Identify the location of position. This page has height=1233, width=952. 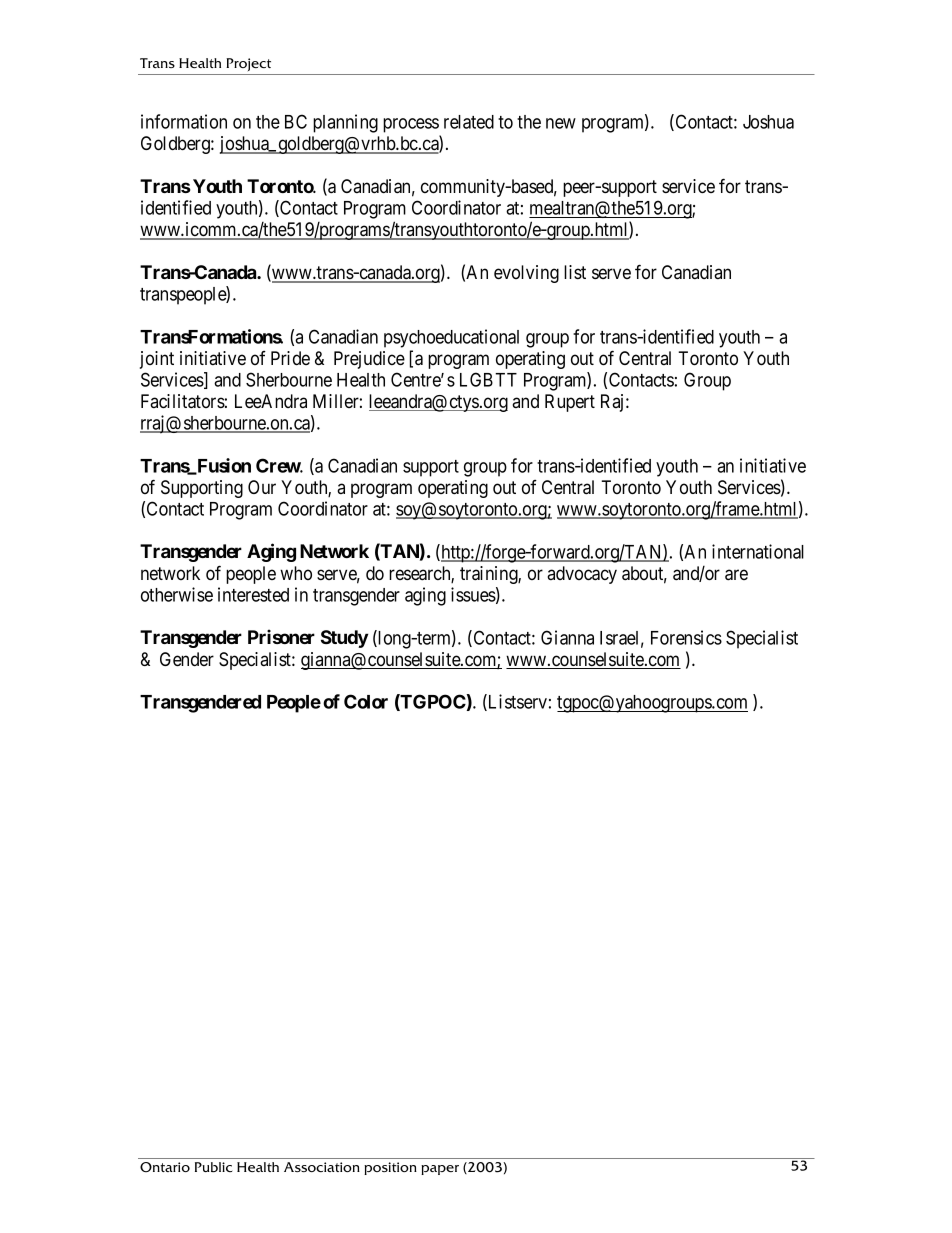
(390, 1168).
